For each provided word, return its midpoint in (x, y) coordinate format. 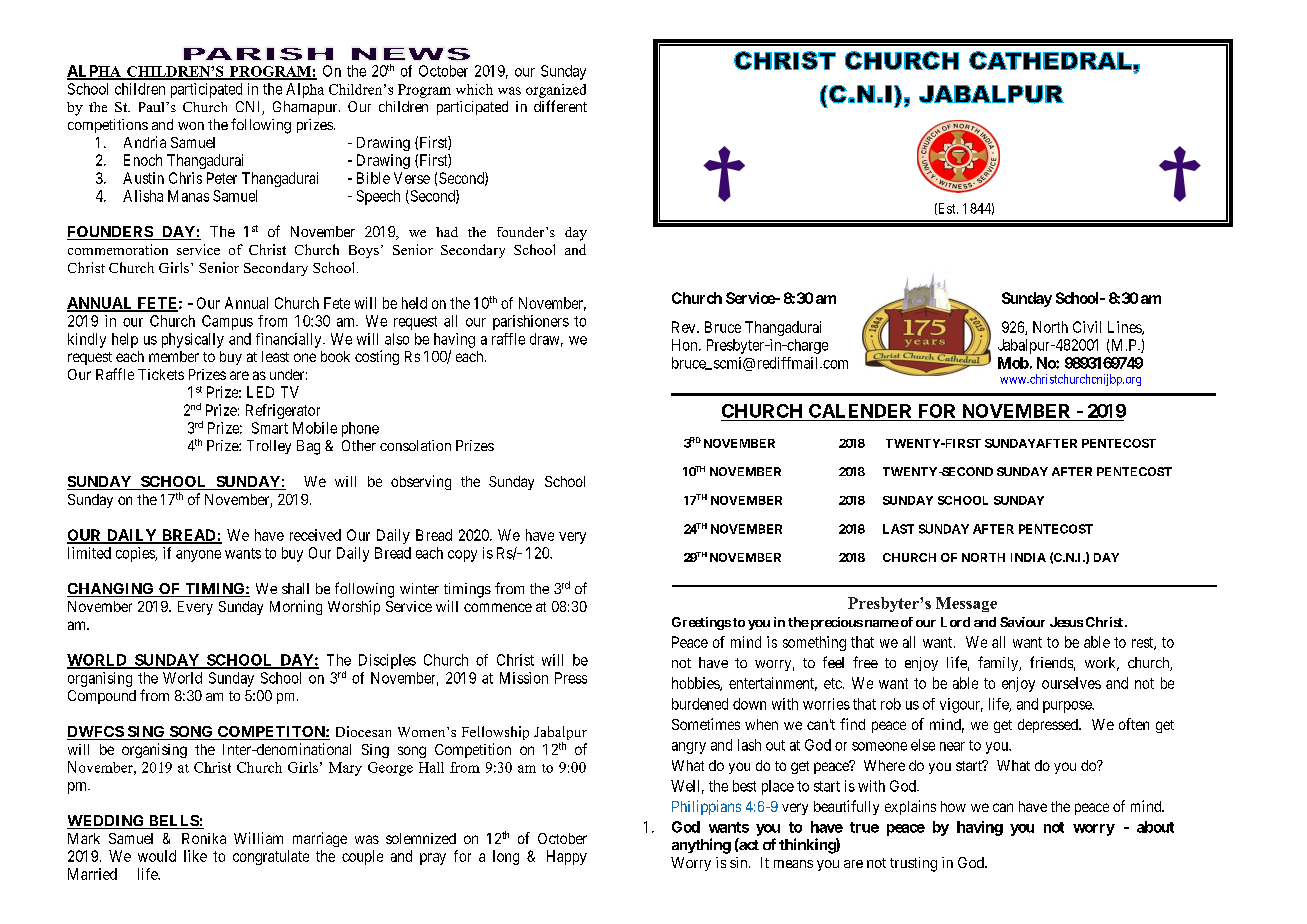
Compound (102, 697)
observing (421, 482)
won (191, 126)
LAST (898, 529)
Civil (1087, 327)
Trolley (269, 447)
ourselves (1071, 683)
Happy (567, 857)
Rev (685, 327)
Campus (227, 322)
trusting (913, 864)
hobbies (696, 684)
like (195, 856)
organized (556, 91)
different (560, 106)
